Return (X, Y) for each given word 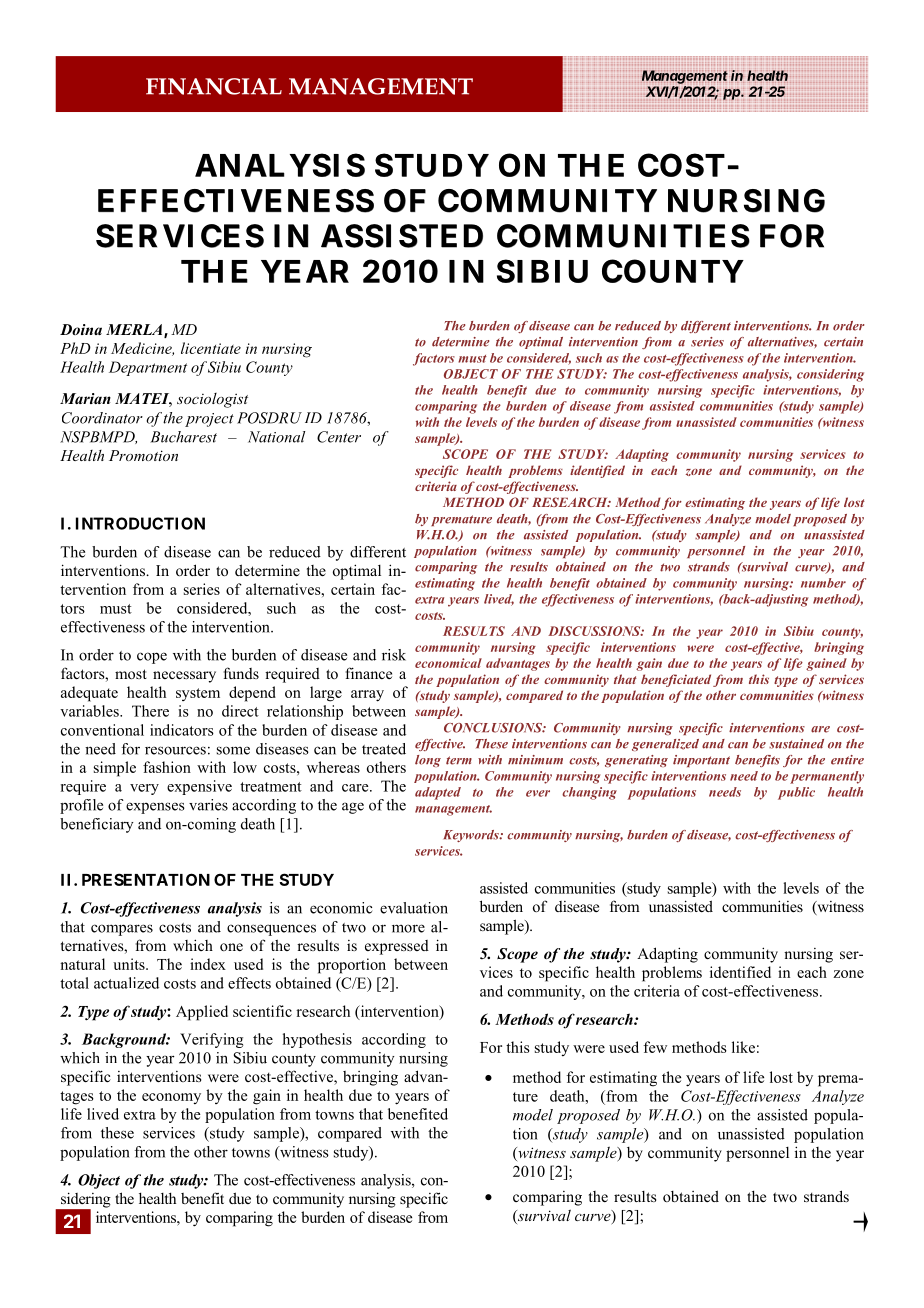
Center (339, 437)
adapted (438, 793)
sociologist (212, 400)
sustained (796, 744)
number (823, 583)
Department (148, 368)
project (209, 420)
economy (171, 1098)
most (131, 674)
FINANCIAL (214, 86)
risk (394, 655)
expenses (155, 808)
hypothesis (317, 1040)
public (796, 793)
